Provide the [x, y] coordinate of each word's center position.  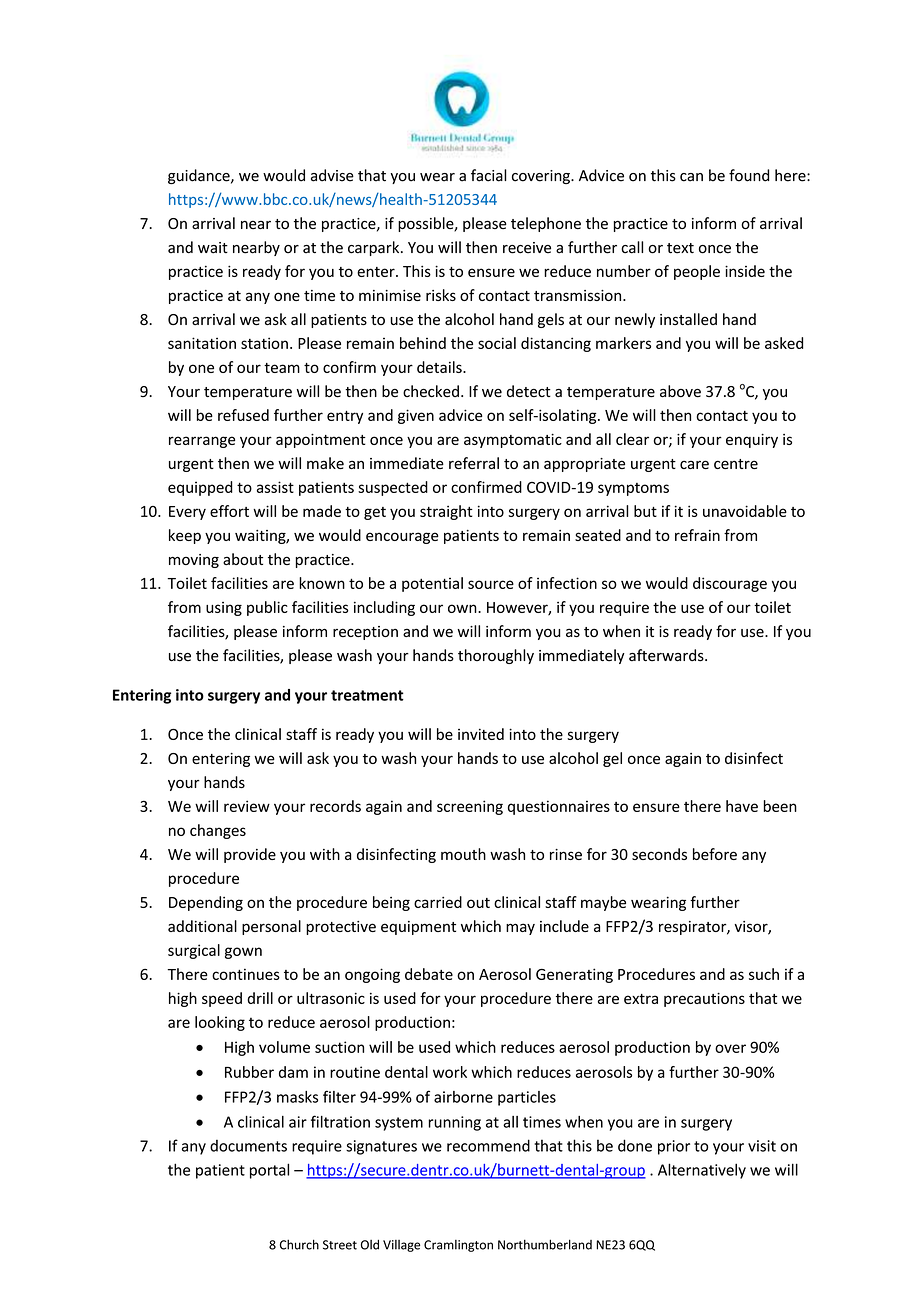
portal [269, 1171]
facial [489, 175]
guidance [200, 176]
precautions [704, 999]
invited [481, 734]
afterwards [667, 655]
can [691, 177]
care [694, 464]
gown [243, 953]
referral [474, 463]
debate [429, 974]
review [247, 806]
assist [275, 487]
